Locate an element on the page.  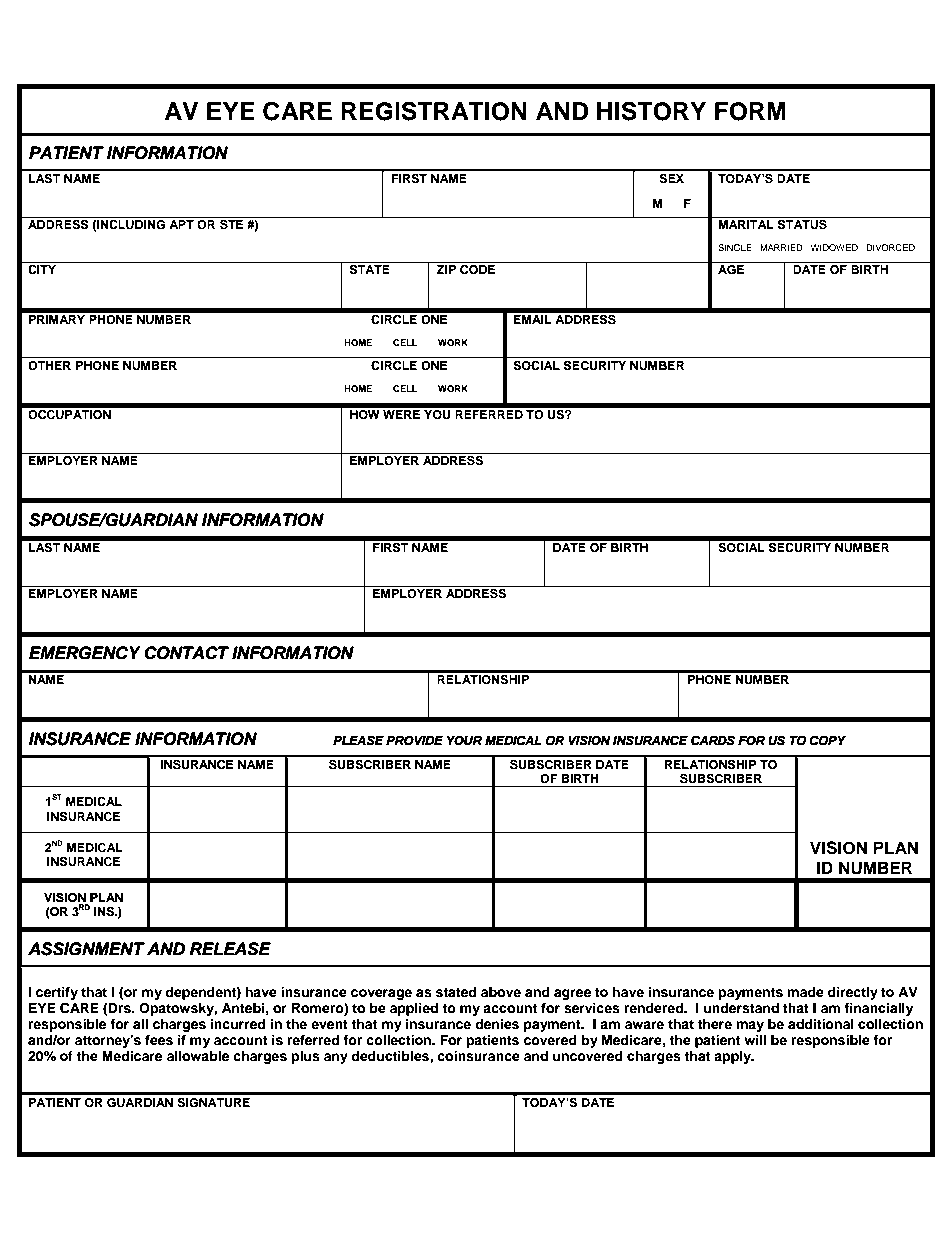
OTHER is located at coordinates (49, 366).
